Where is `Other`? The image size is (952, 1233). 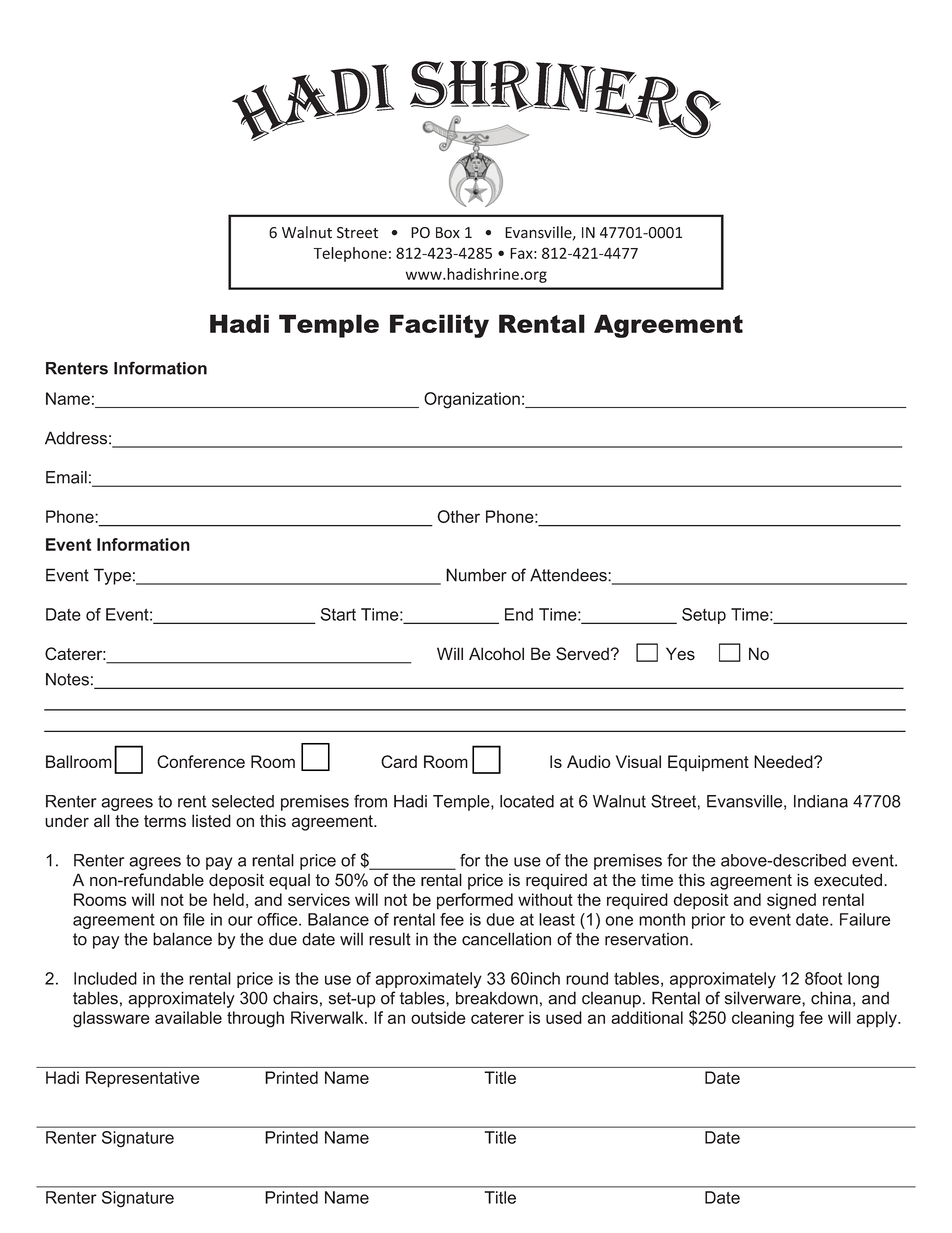
Other is located at coordinates (458, 516).
